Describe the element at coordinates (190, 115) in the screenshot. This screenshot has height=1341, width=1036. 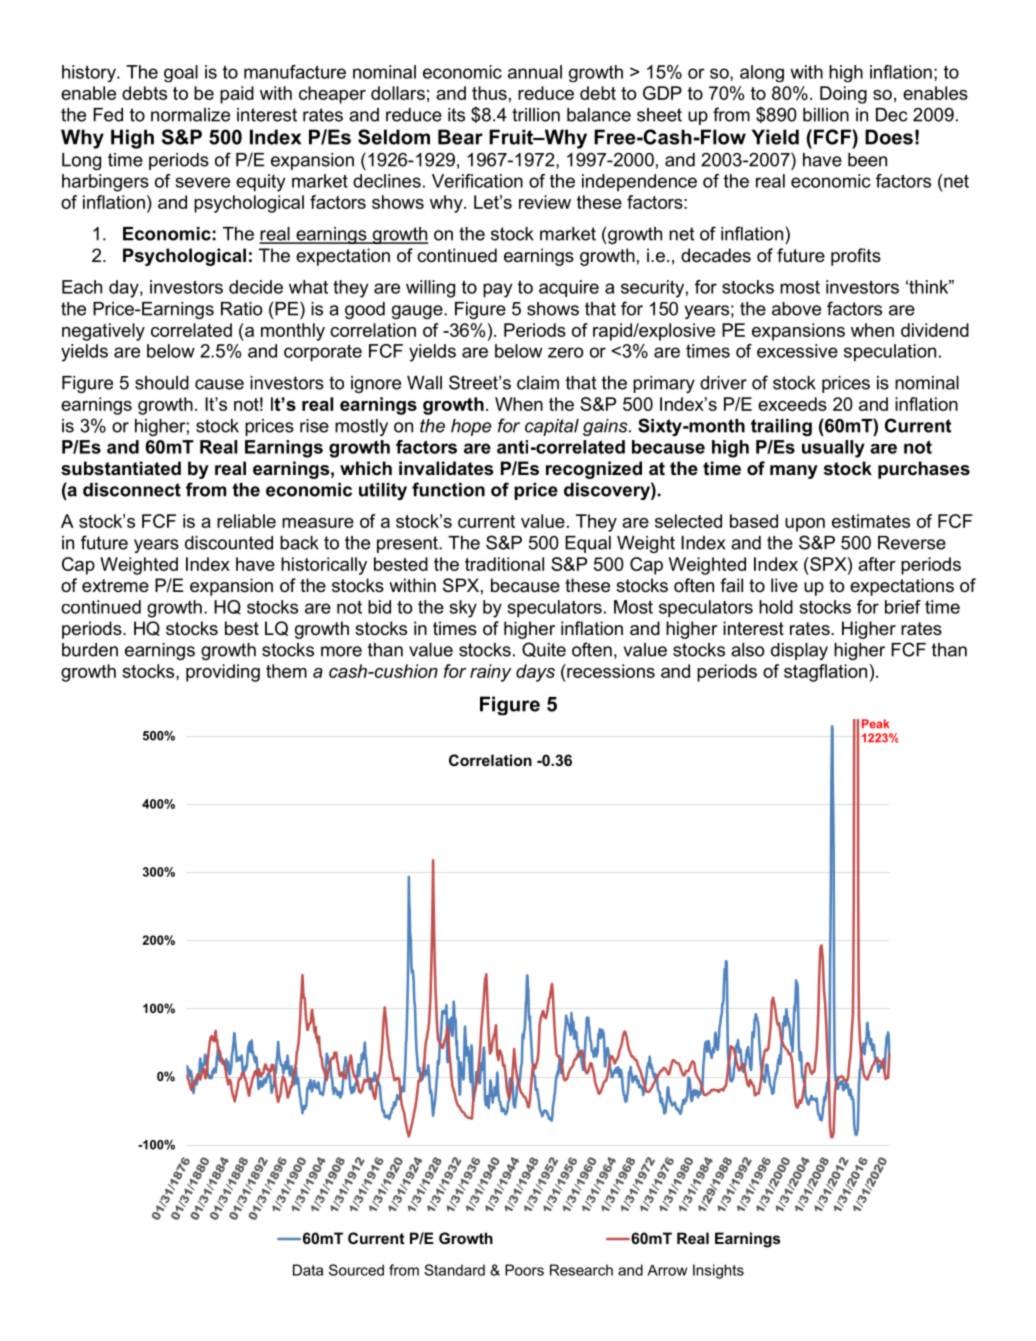
I see `normalize` at that location.
